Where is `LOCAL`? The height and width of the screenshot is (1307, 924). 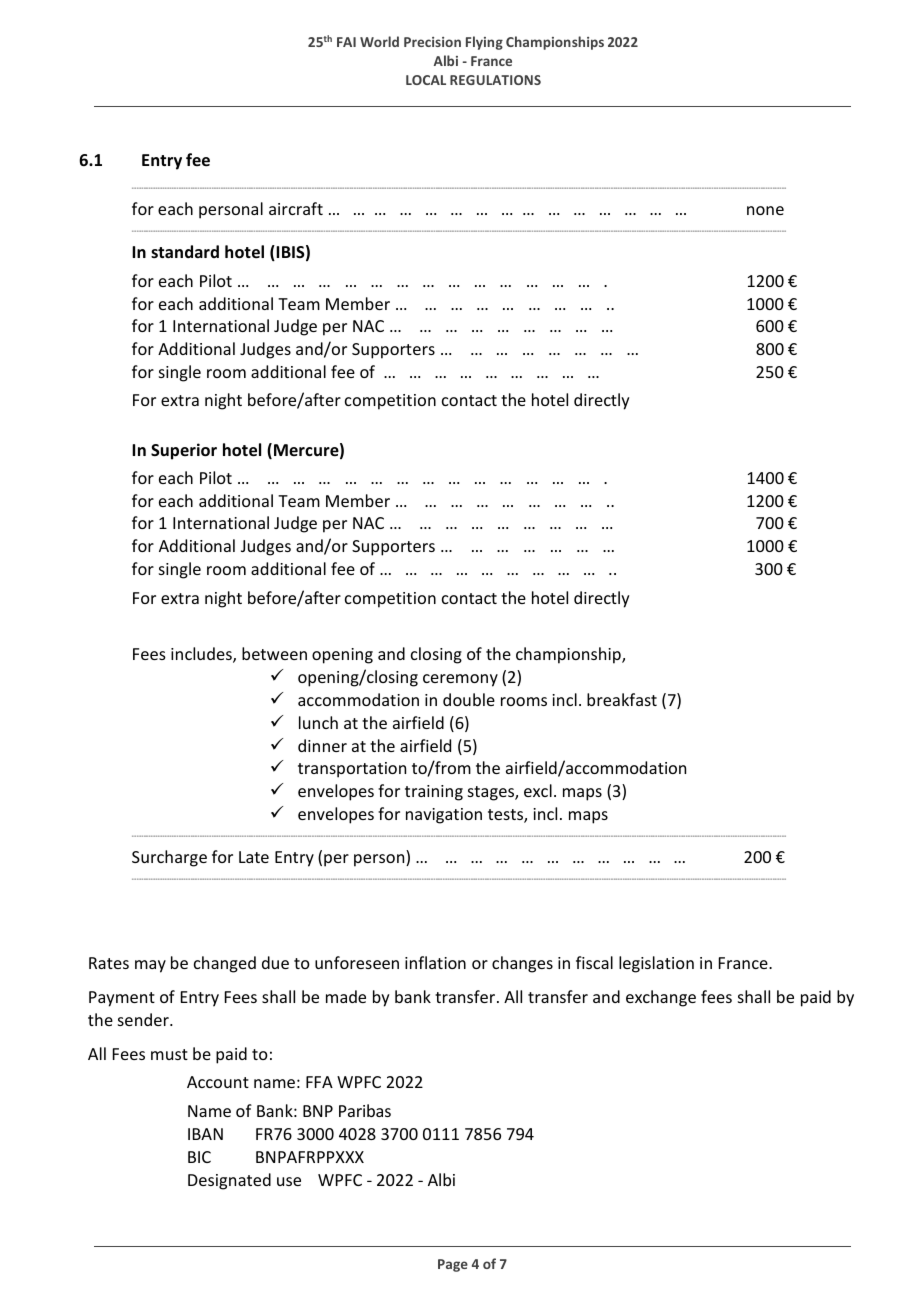 LOCAL is located at coordinates (426, 80).
